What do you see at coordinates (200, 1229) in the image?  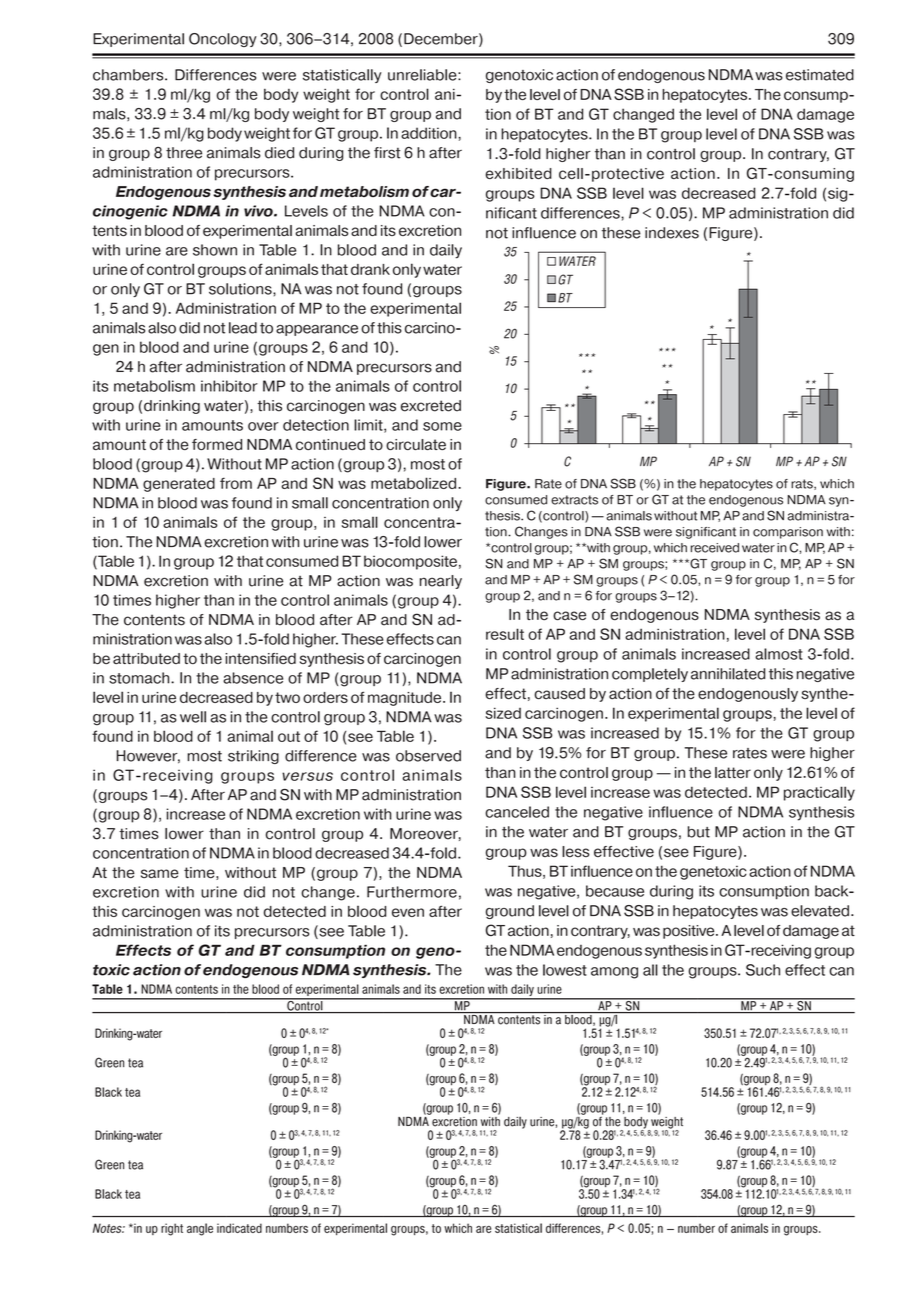 I see `angle` at bounding box center [200, 1229].
